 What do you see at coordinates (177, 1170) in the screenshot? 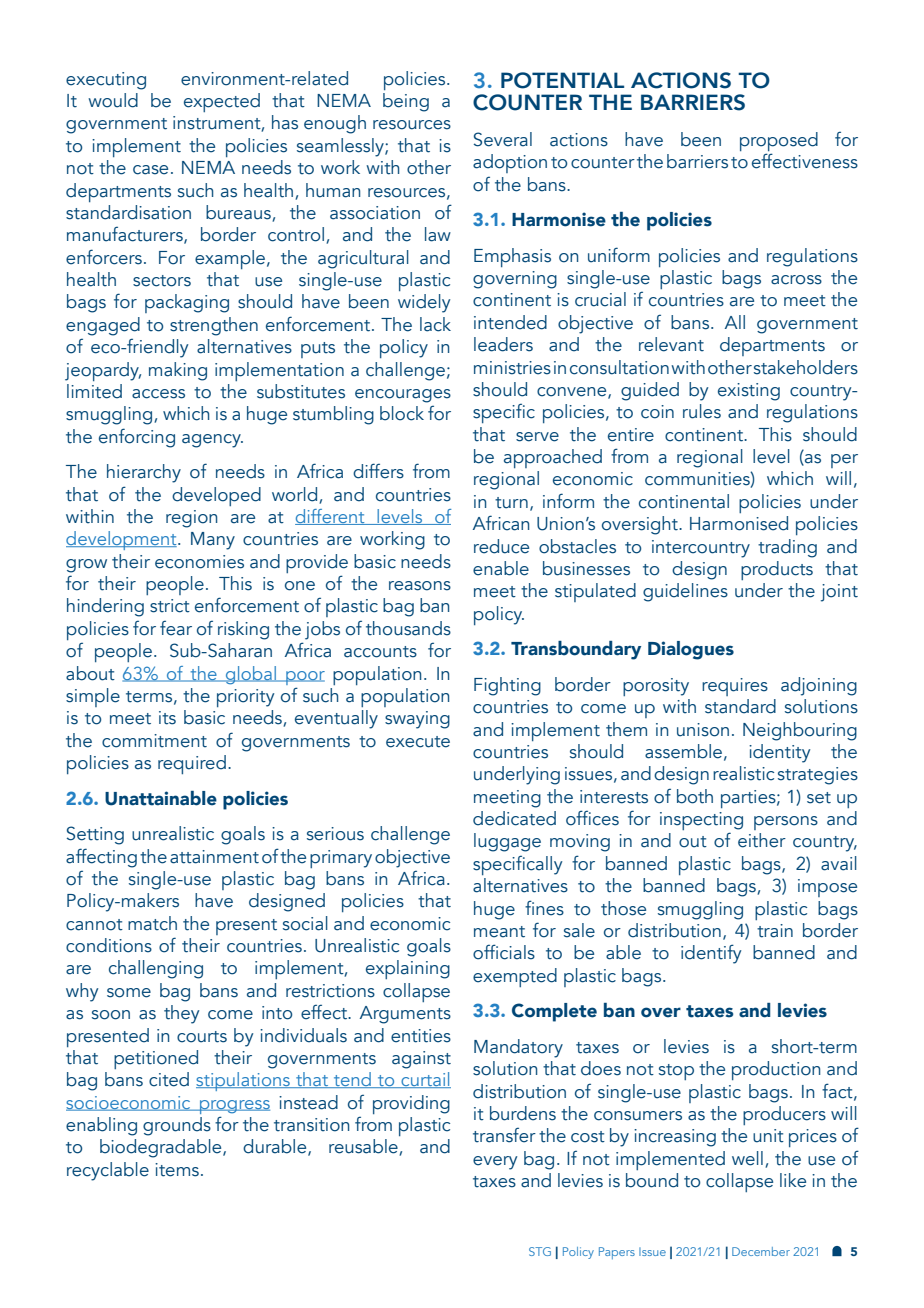
I see `items` at bounding box center [177, 1170].
